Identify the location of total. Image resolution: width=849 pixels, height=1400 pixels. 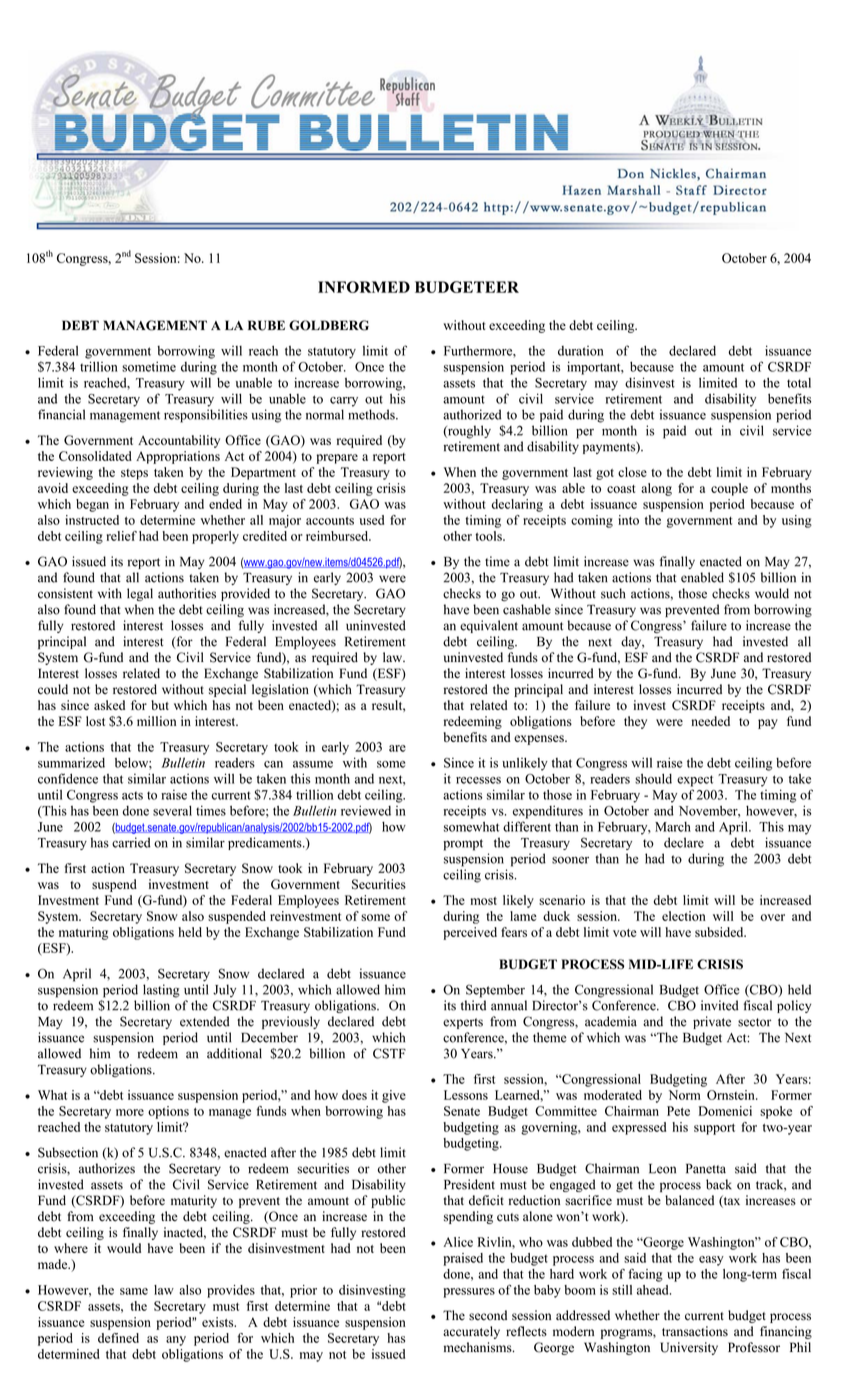
(799, 383).
